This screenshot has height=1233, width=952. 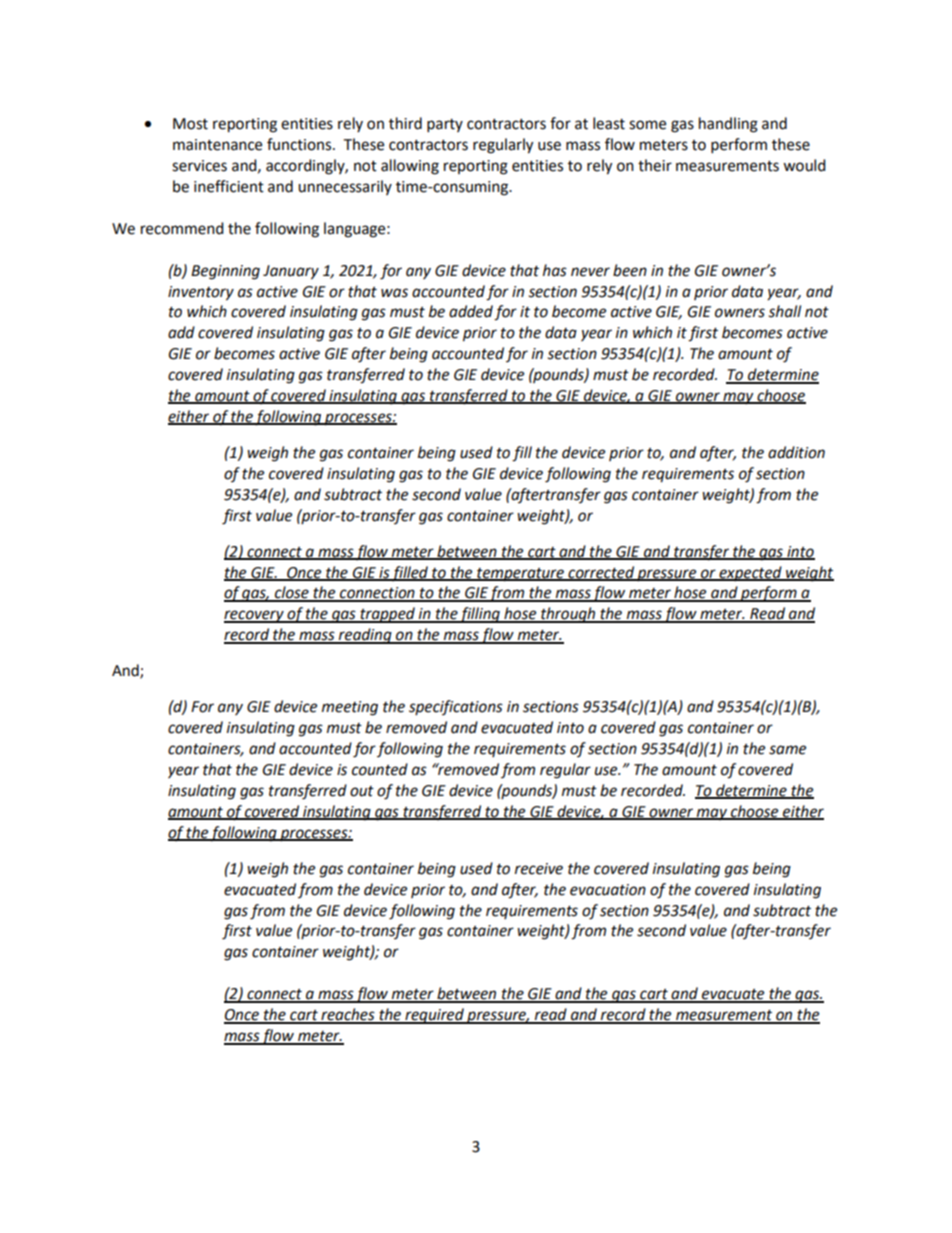 What do you see at coordinates (796, 452) in the screenshot?
I see `addition` at bounding box center [796, 452].
